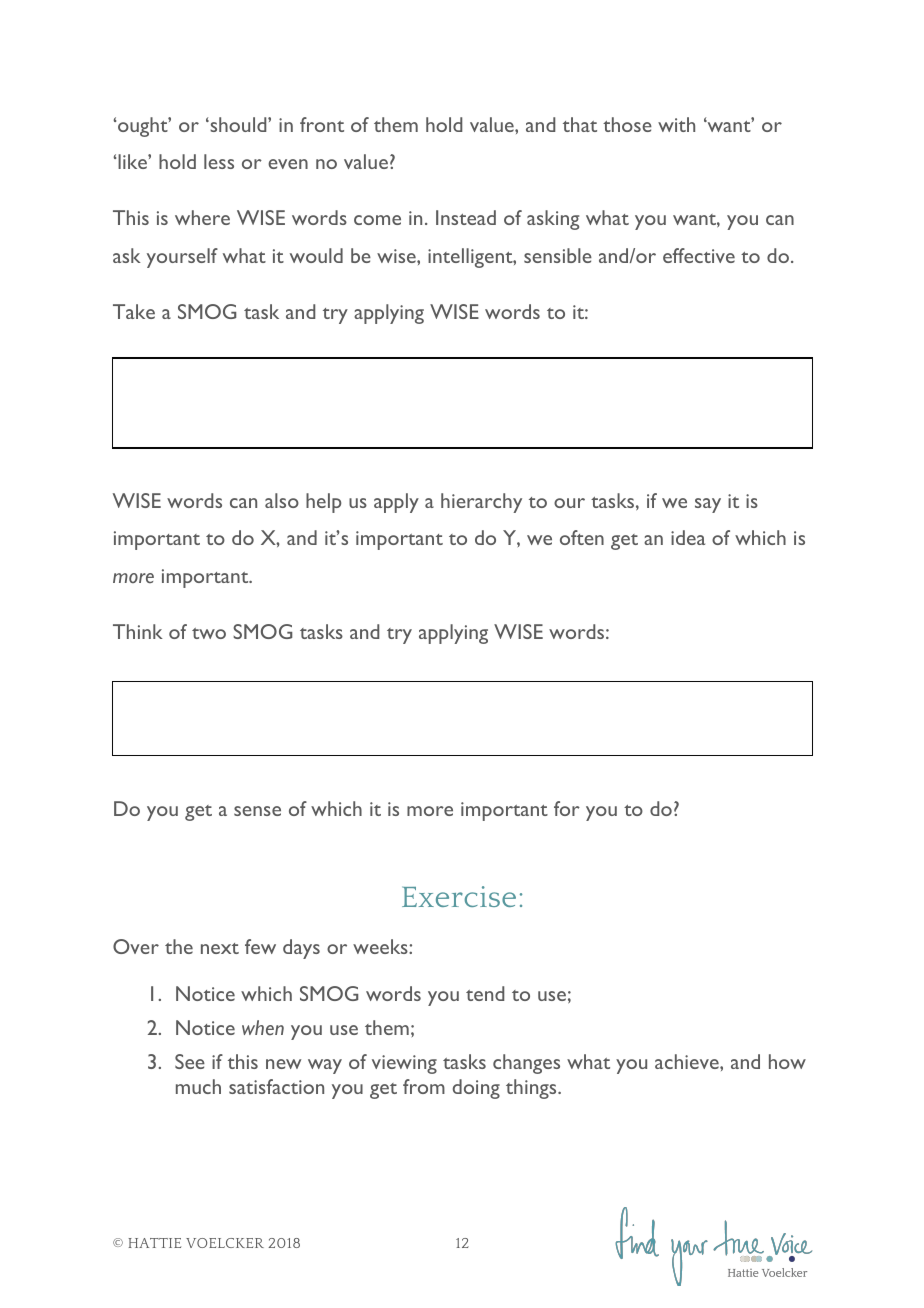 Image resolution: width=924 pixels, height=1308 pixels. What do you see at coordinates (476, 1089) in the document?
I see `doing` at bounding box center [476, 1089].
